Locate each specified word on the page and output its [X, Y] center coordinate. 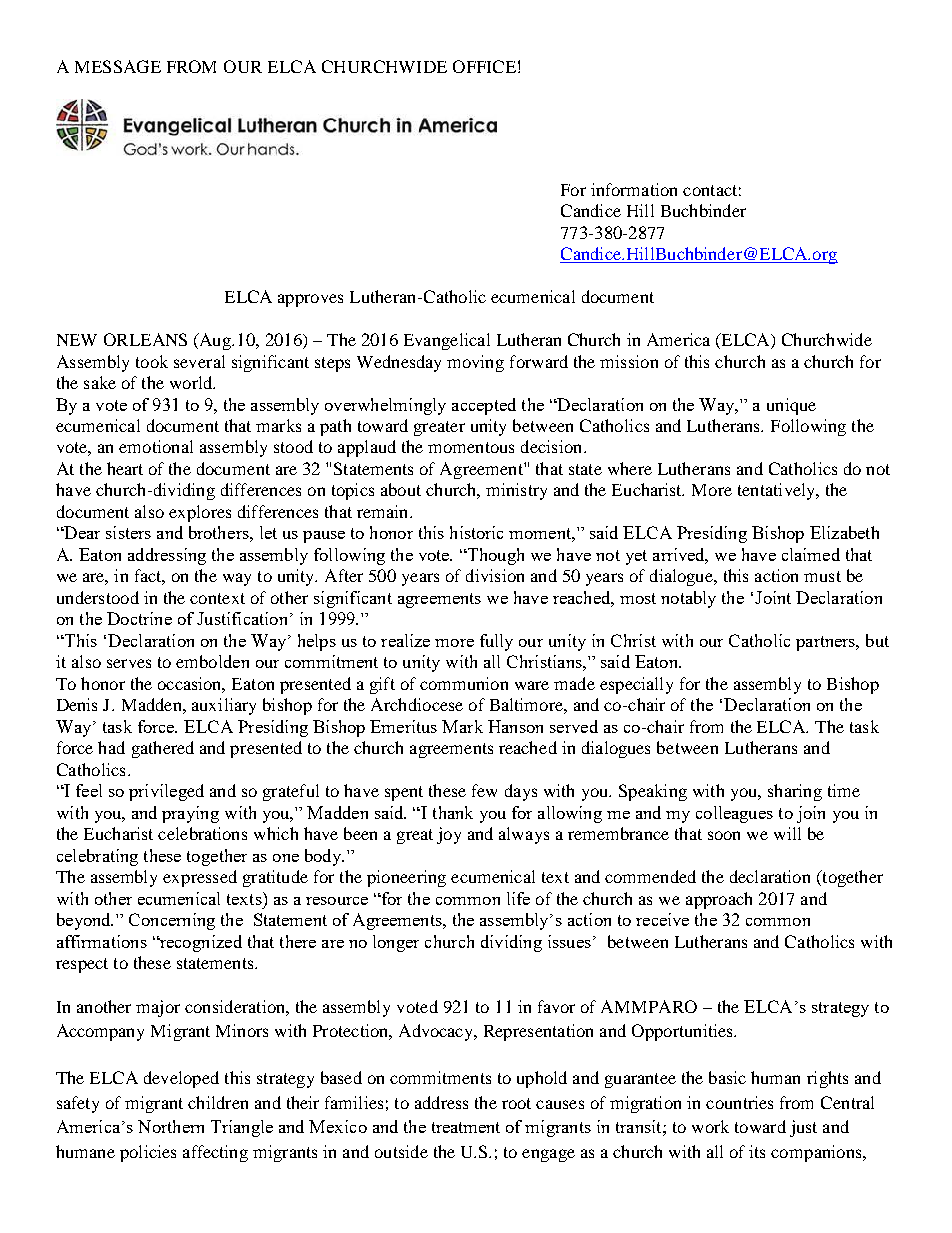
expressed [200, 878]
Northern [171, 1126]
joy [449, 835]
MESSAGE [118, 66]
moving [475, 363]
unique [791, 406]
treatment [466, 1127]
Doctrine [139, 618]
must [822, 576]
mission [629, 361]
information [634, 189]
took [152, 361]
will [787, 833]
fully [496, 642]
